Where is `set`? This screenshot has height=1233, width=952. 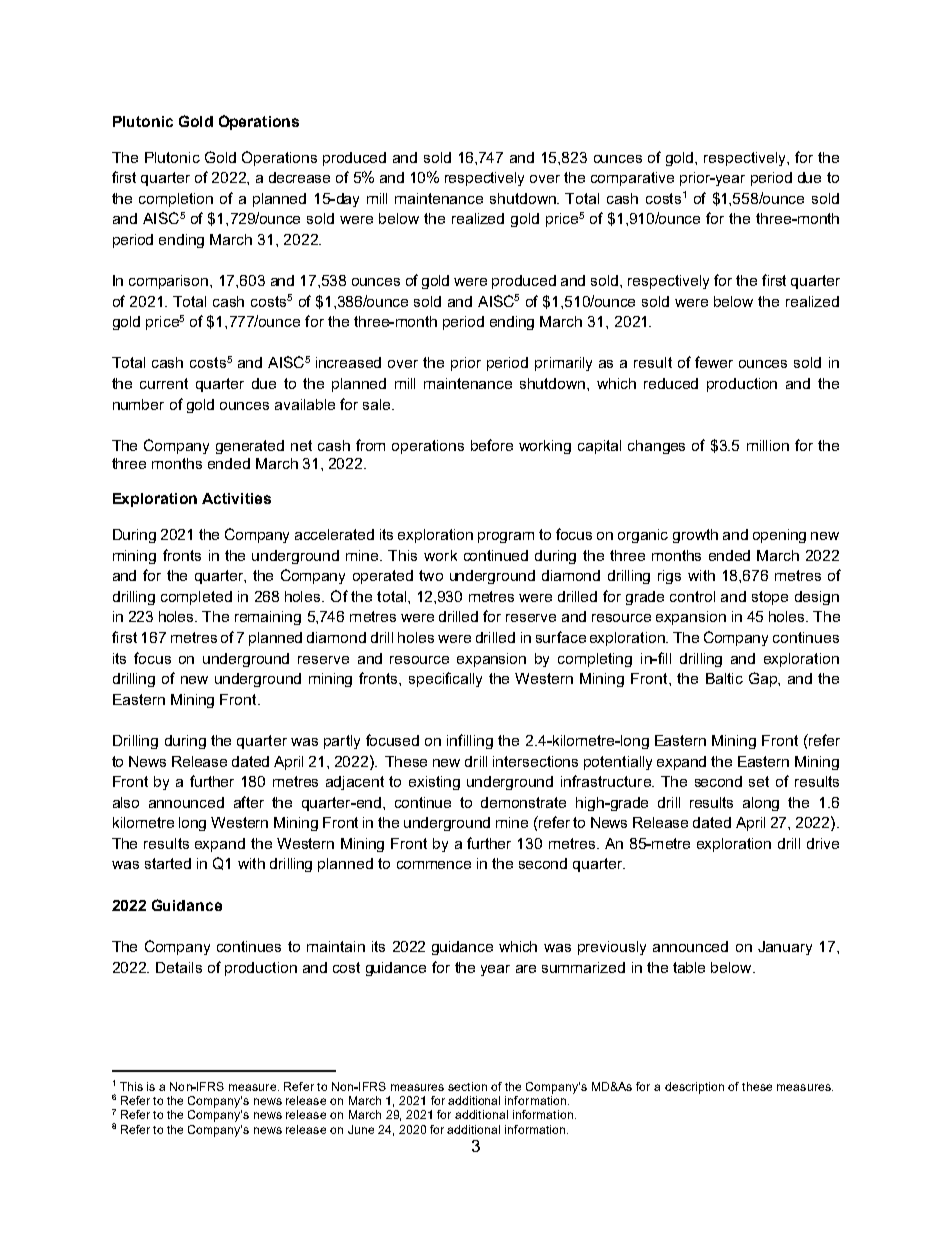 set is located at coordinates (759, 781).
